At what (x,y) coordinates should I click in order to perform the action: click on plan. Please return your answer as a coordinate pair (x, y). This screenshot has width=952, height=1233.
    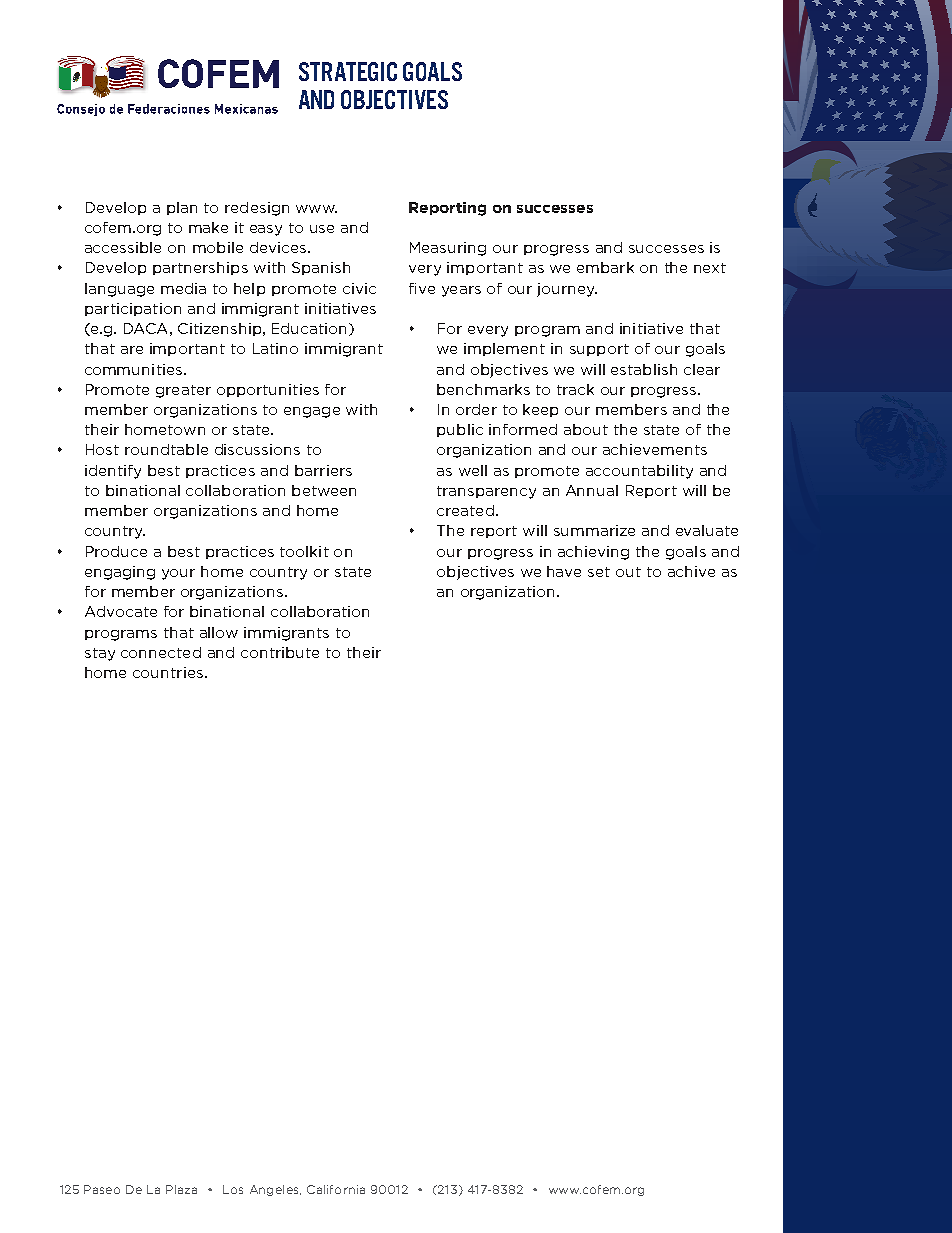
    Looking at the image, I should click on (182, 208).
